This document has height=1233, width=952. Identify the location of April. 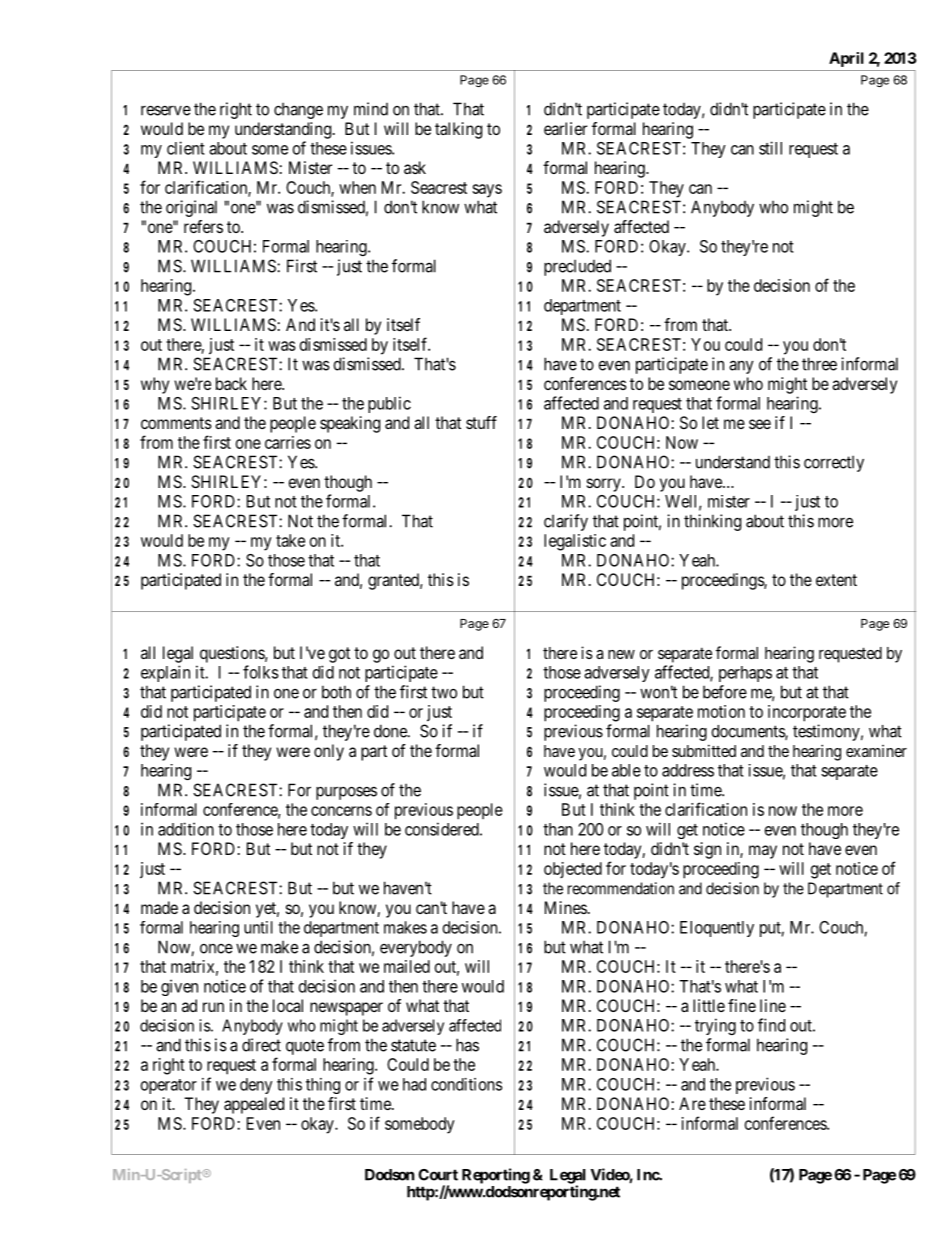
(846, 59).
